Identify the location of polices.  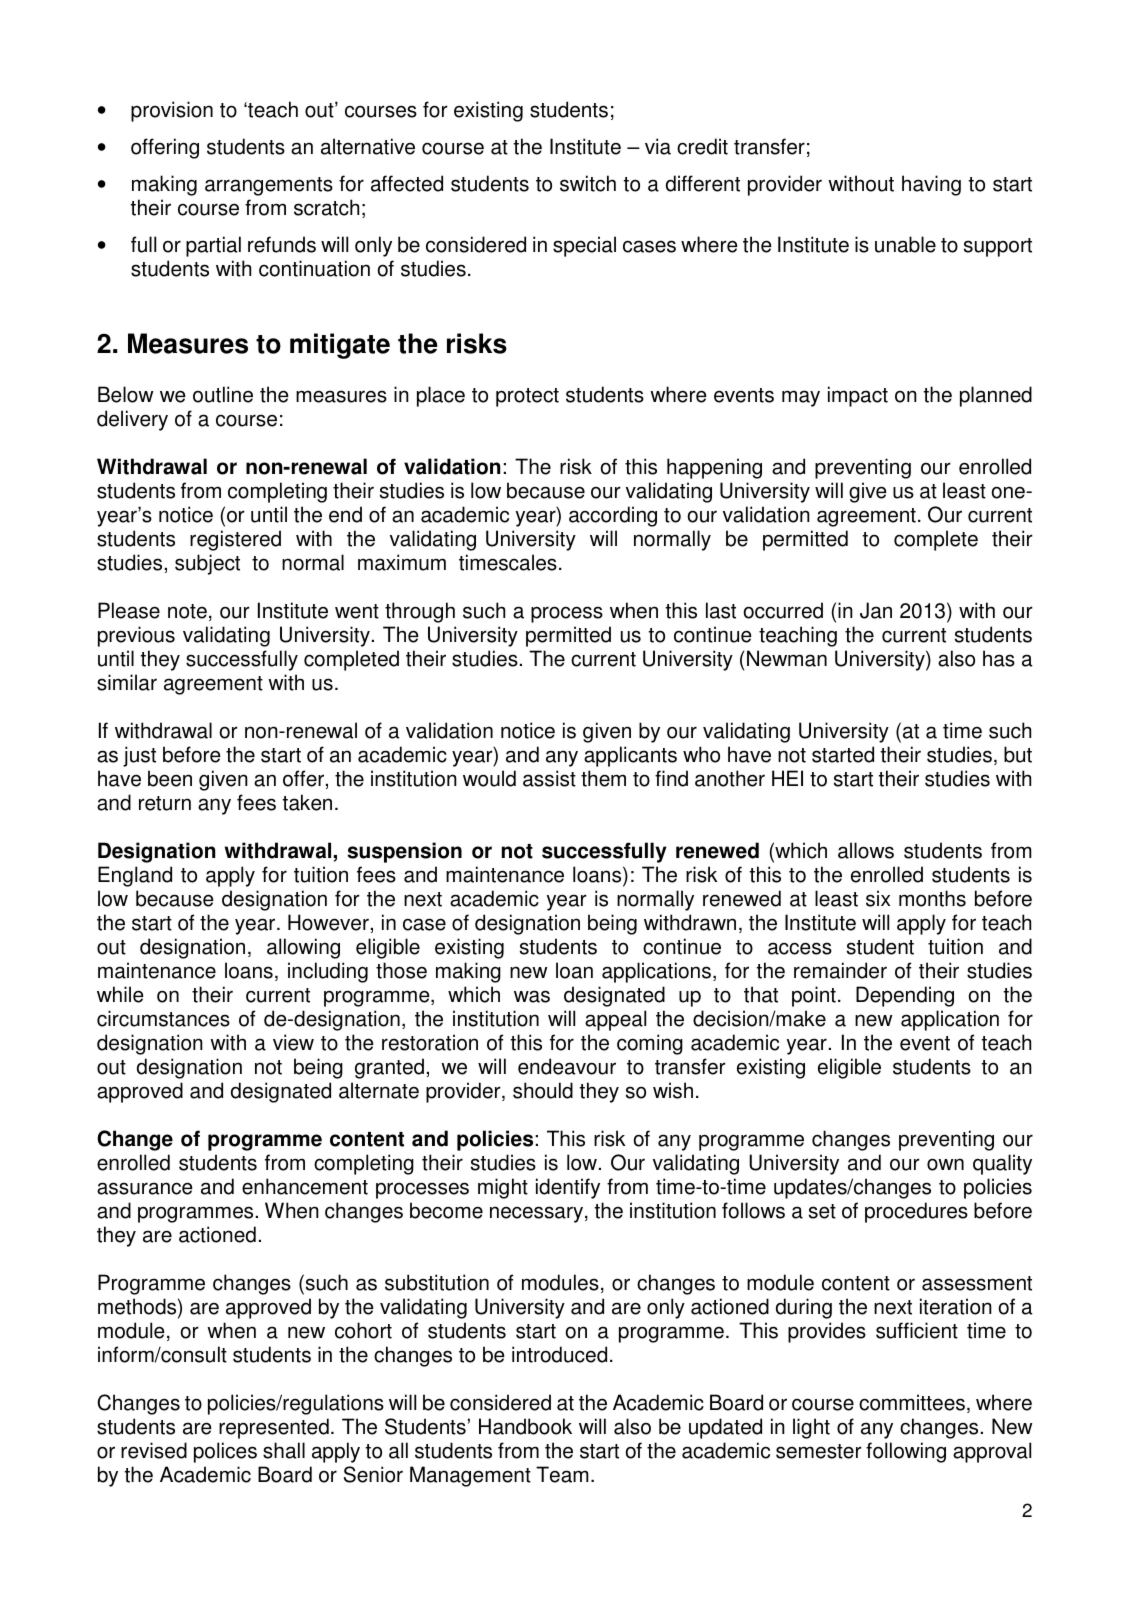
(225, 1452).
